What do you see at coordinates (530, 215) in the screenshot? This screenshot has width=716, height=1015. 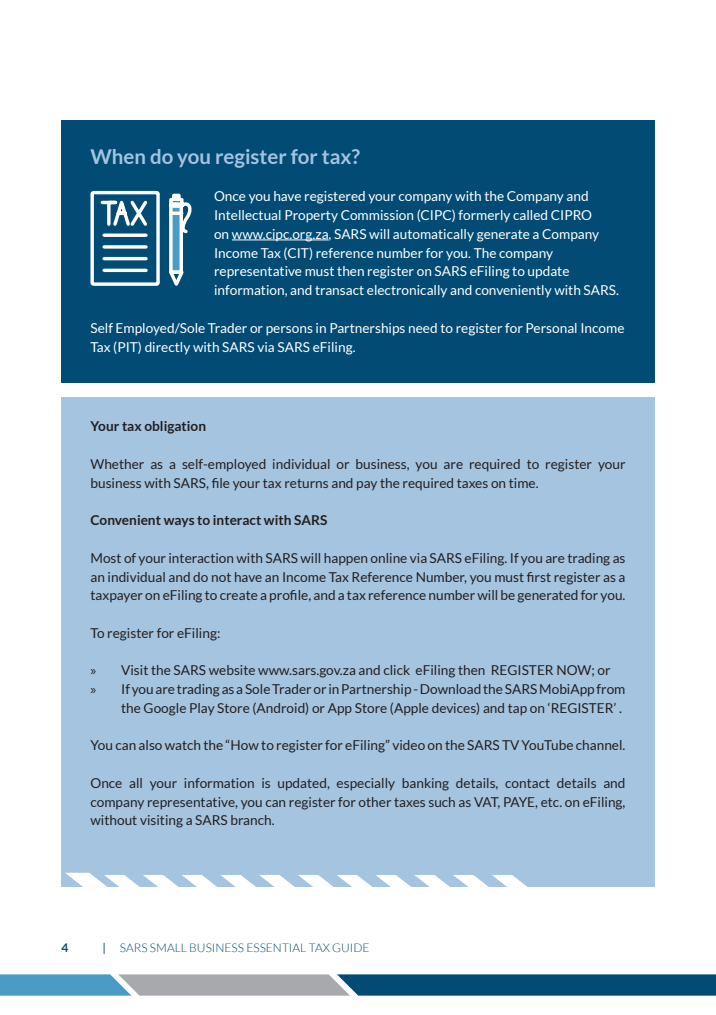 I see `called` at bounding box center [530, 215].
